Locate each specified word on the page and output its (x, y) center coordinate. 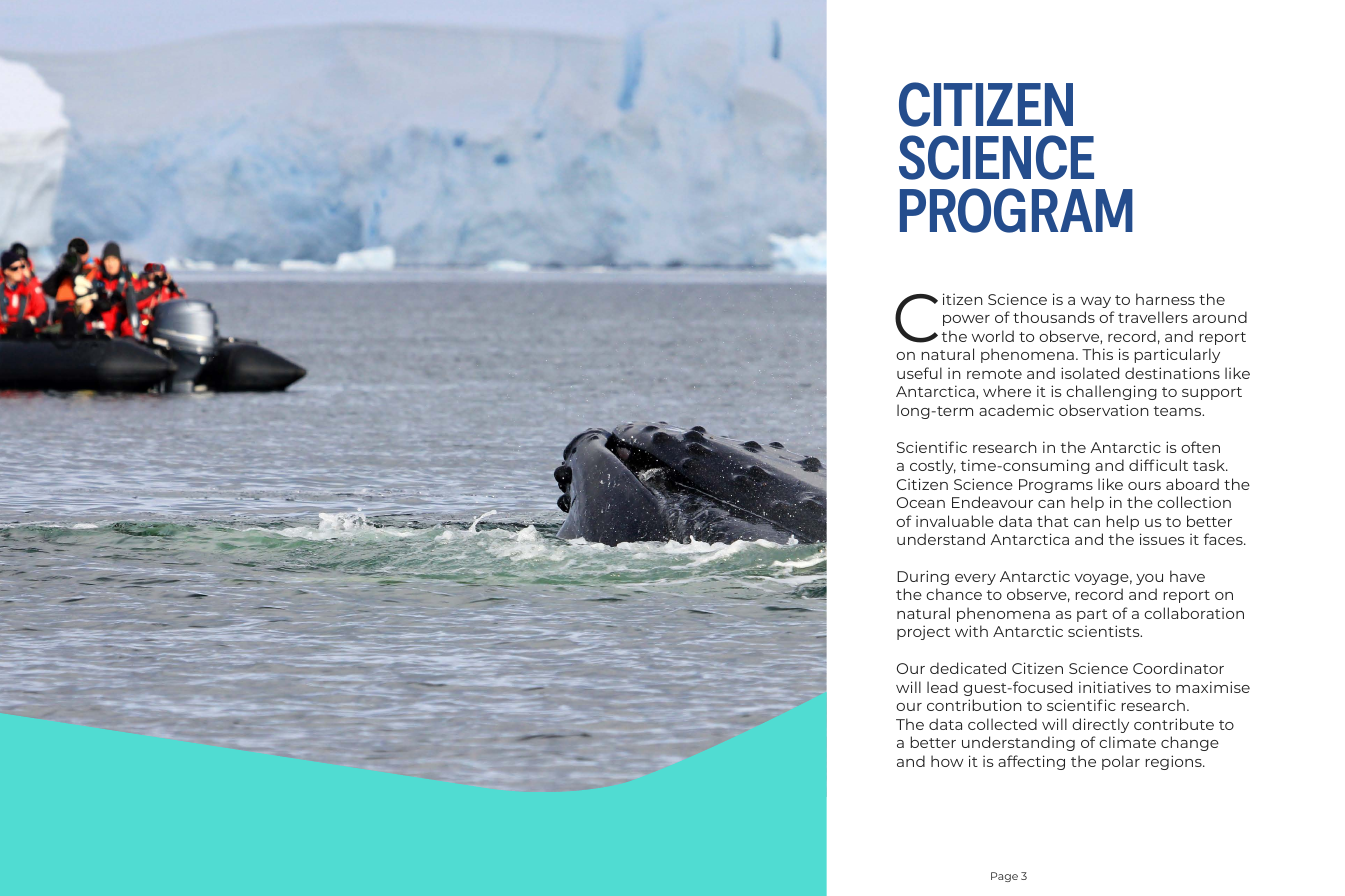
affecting (1031, 762)
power (966, 320)
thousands (1054, 317)
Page (1004, 877)
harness (1165, 299)
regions (1174, 762)
